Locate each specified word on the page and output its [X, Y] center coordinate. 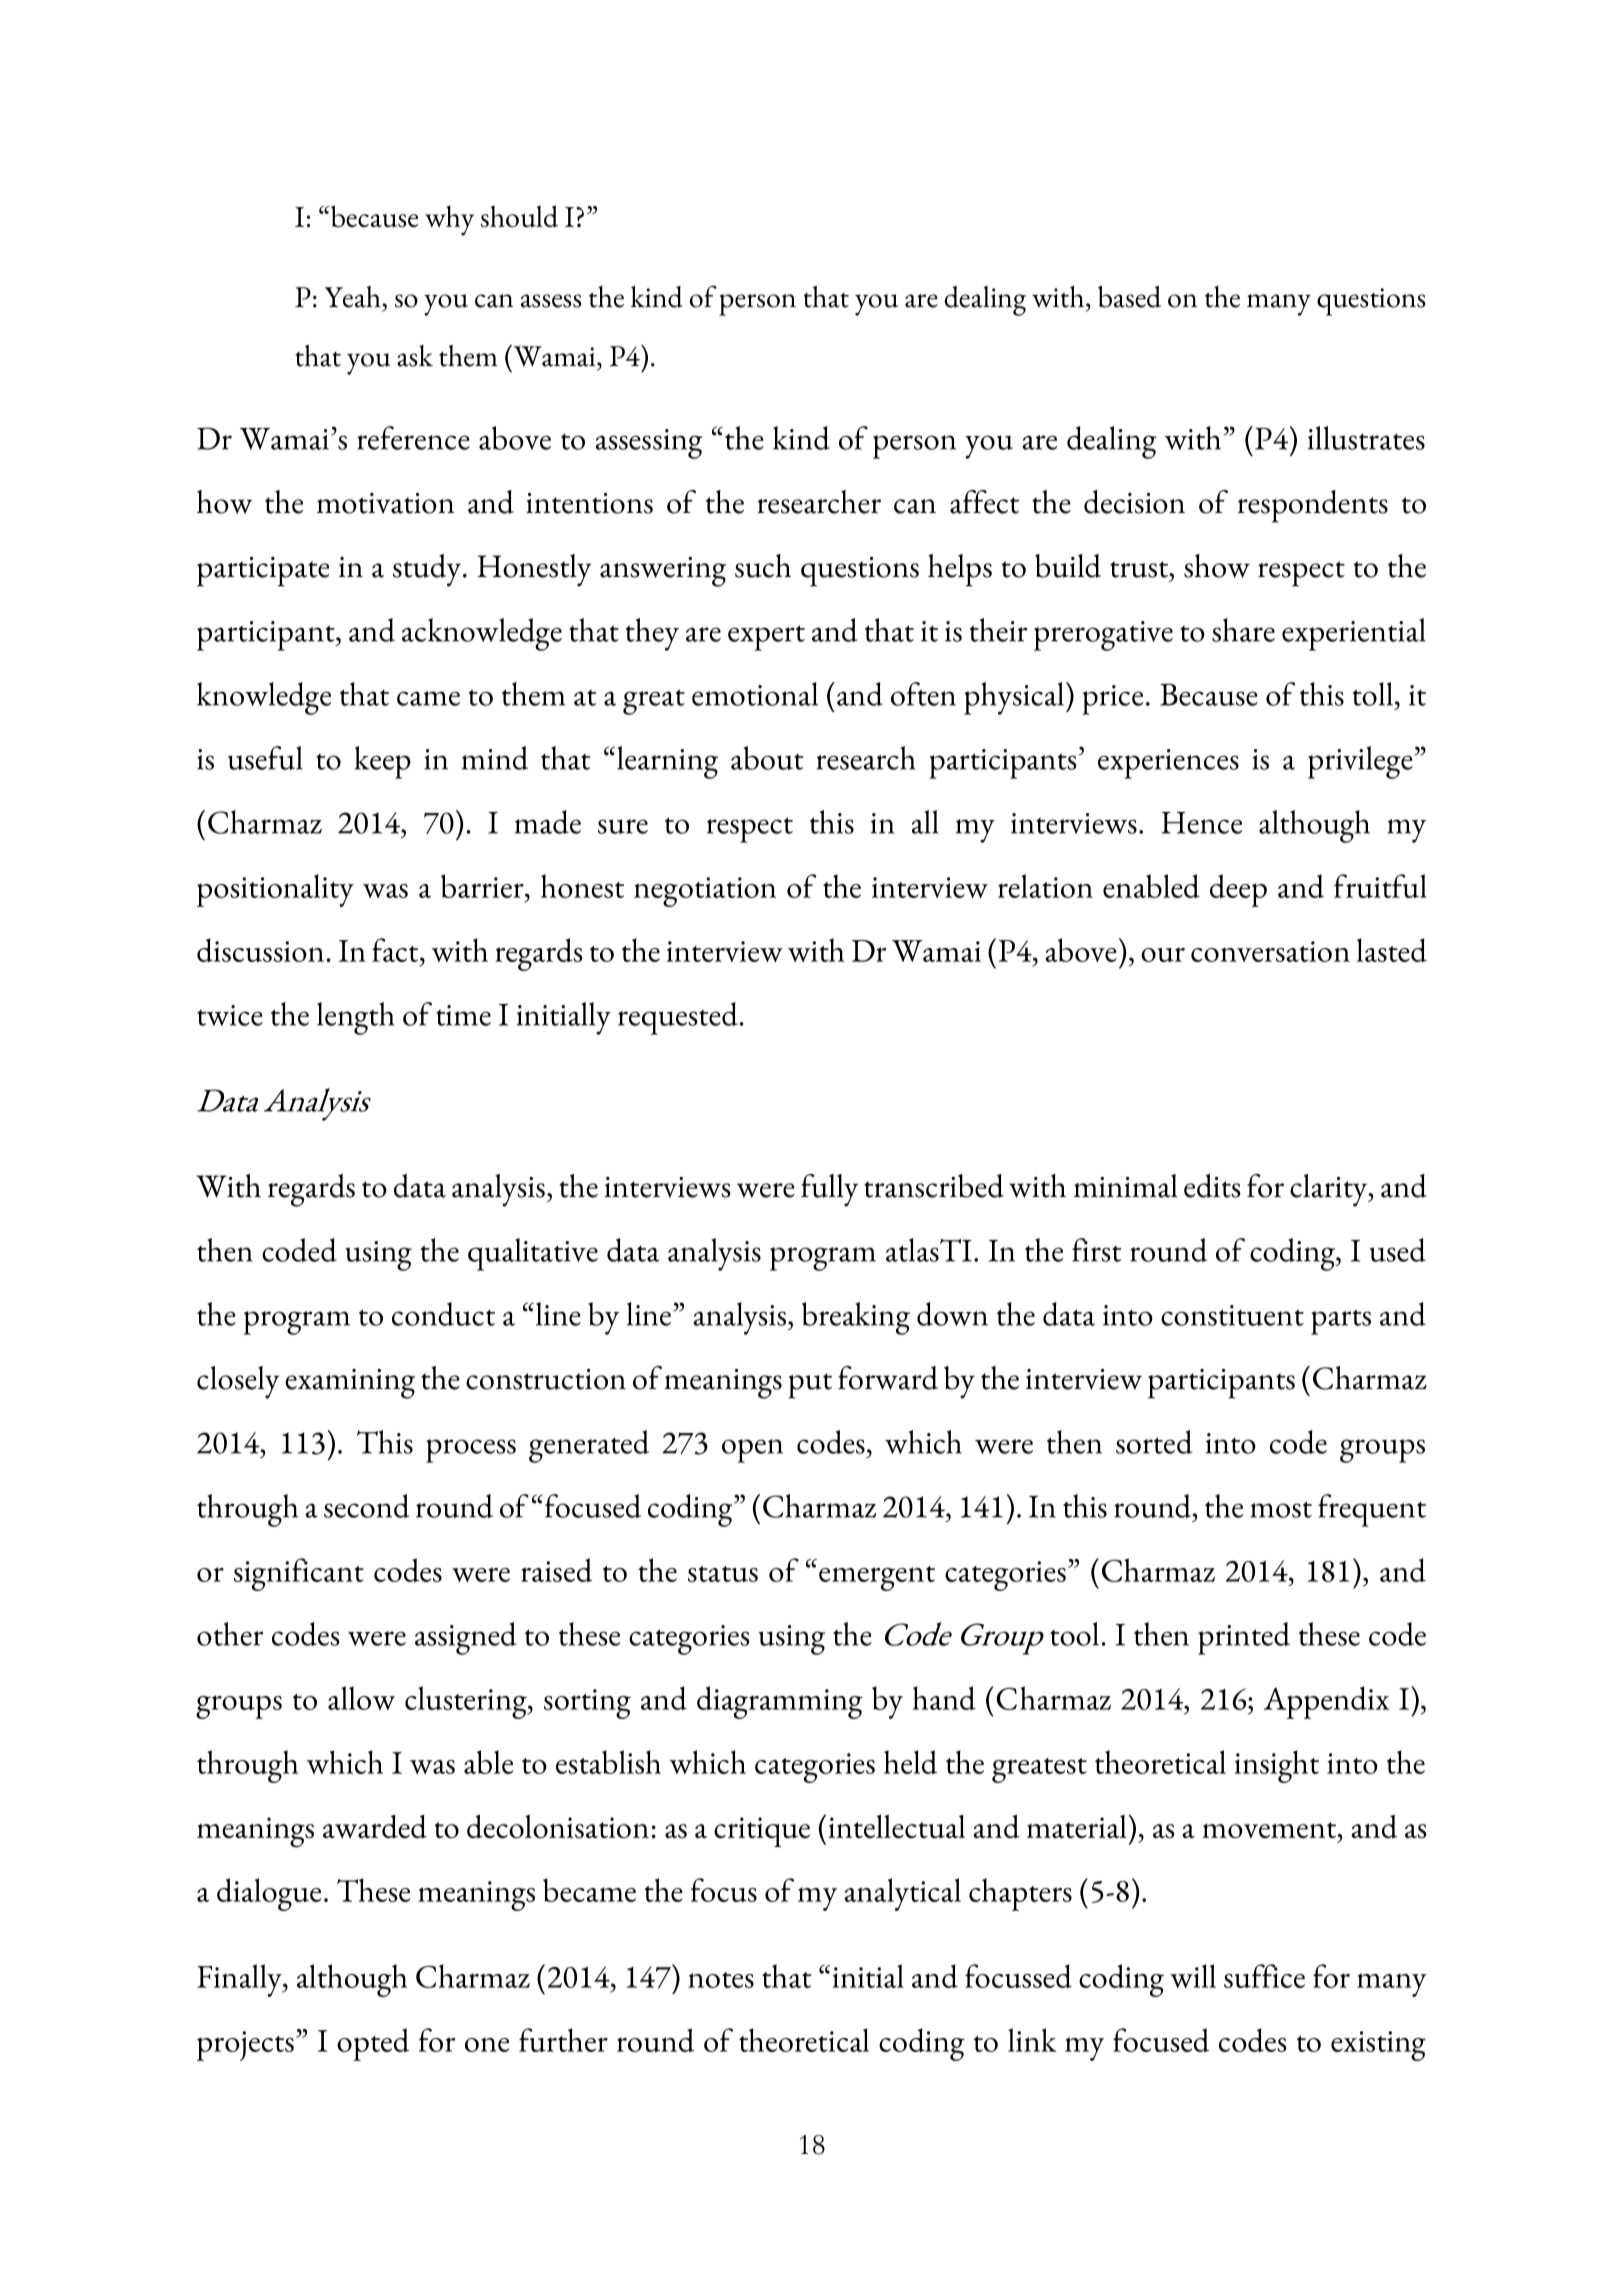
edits [1212, 1186]
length [355, 1018]
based [1129, 297]
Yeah [354, 297]
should [519, 216]
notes [721, 1980]
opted [373, 2044]
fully [829, 1190]
